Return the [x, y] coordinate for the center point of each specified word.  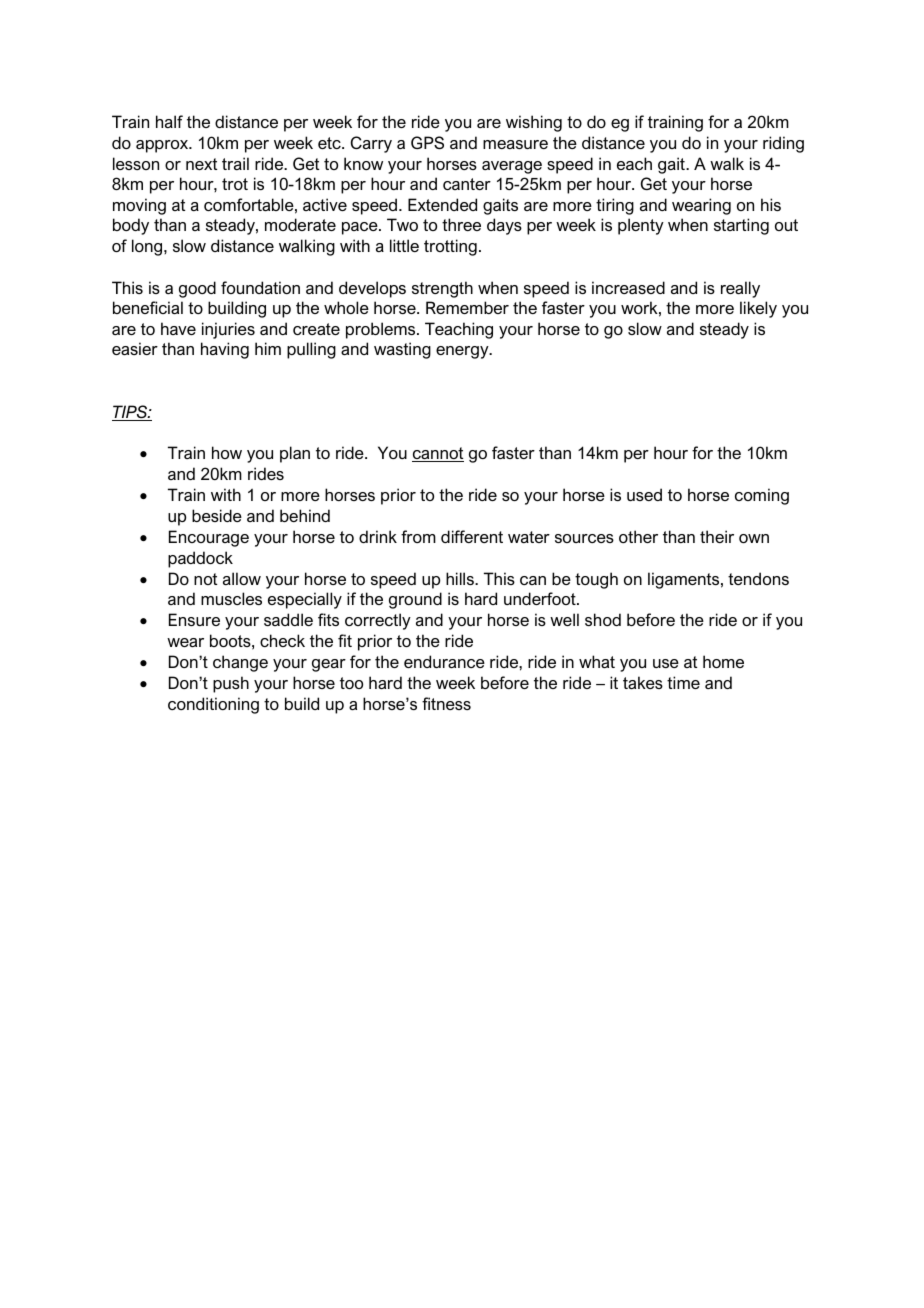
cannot [438, 454]
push [231, 684]
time [683, 682]
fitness [446, 703]
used [644, 494]
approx [163, 146]
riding [783, 144]
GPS [427, 142]
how [227, 452]
